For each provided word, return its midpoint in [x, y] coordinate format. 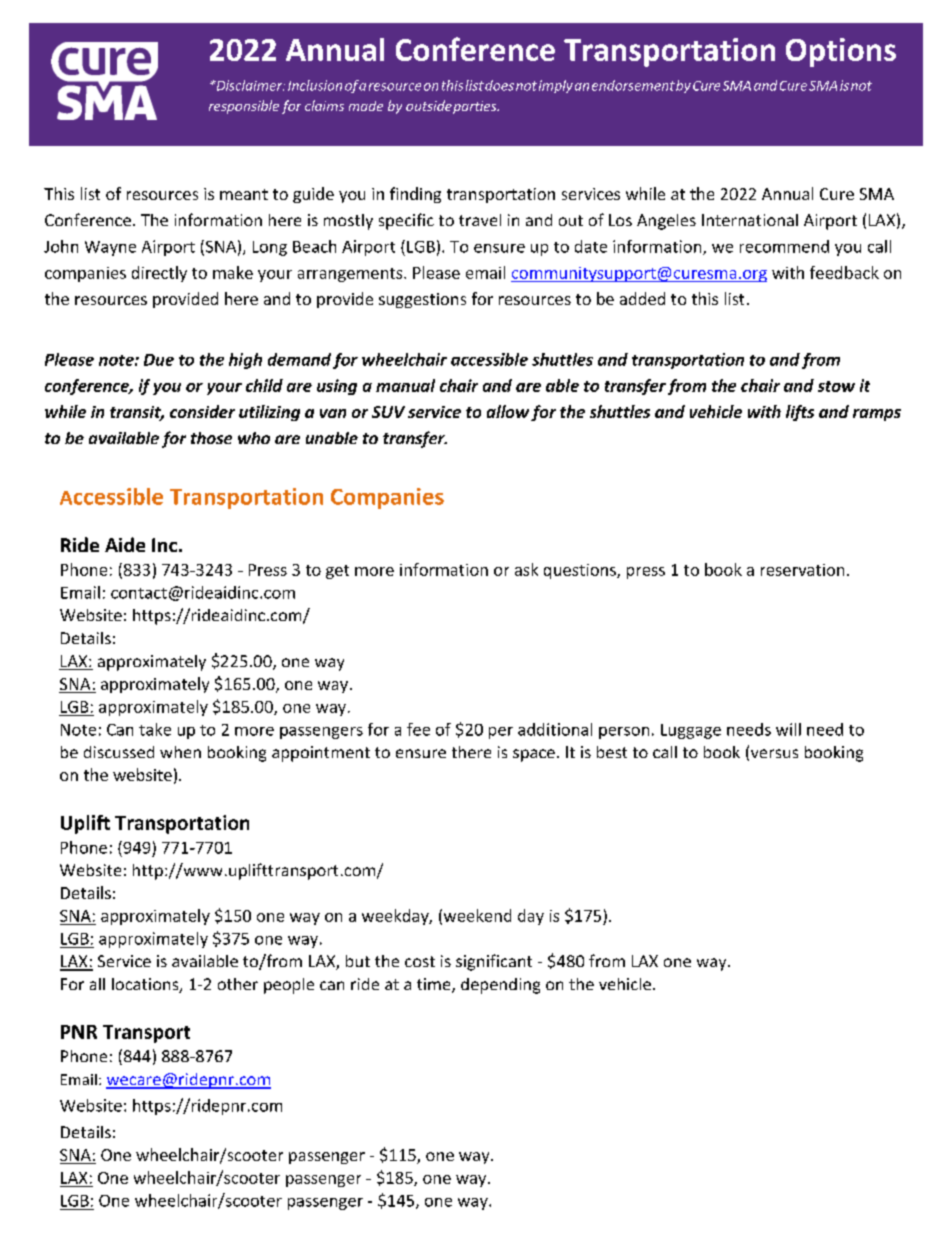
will [788, 729]
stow [836, 386]
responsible [244, 107]
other [238, 984]
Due [159, 360]
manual [405, 385]
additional [555, 729]
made [366, 106]
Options [841, 52]
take [155, 729]
